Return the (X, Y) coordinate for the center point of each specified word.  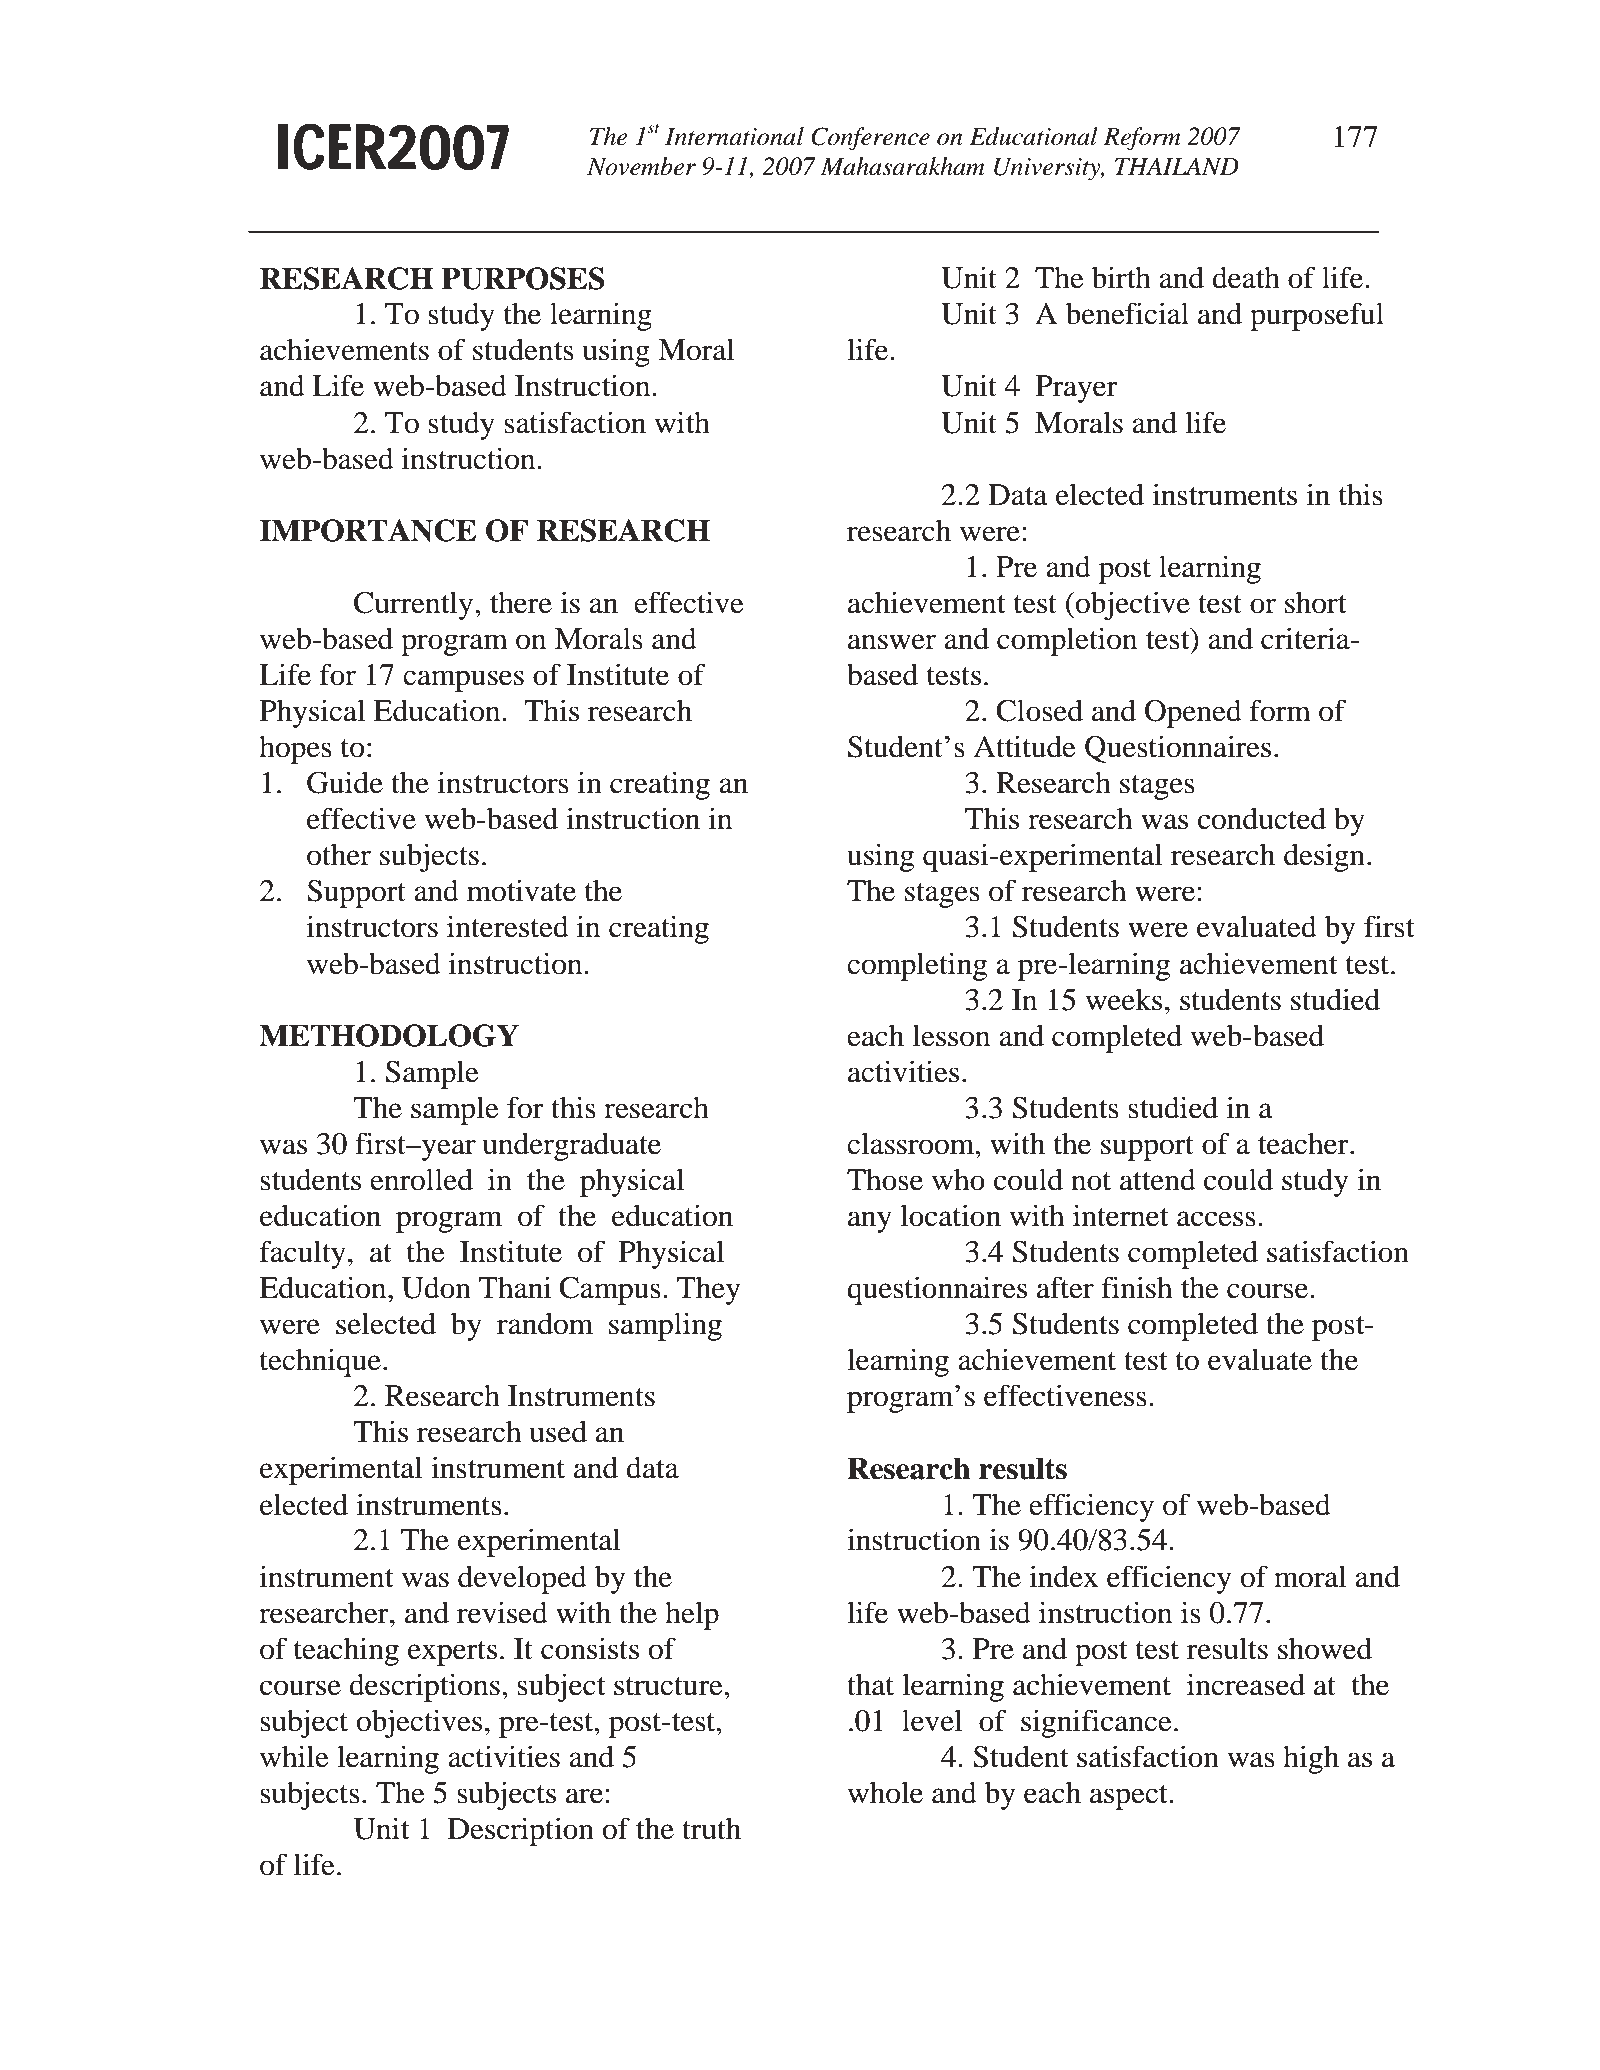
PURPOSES (522, 278)
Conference (870, 139)
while (294, 1756)
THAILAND (1177, 166)
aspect (1130, 1797)
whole (885, 1792)
